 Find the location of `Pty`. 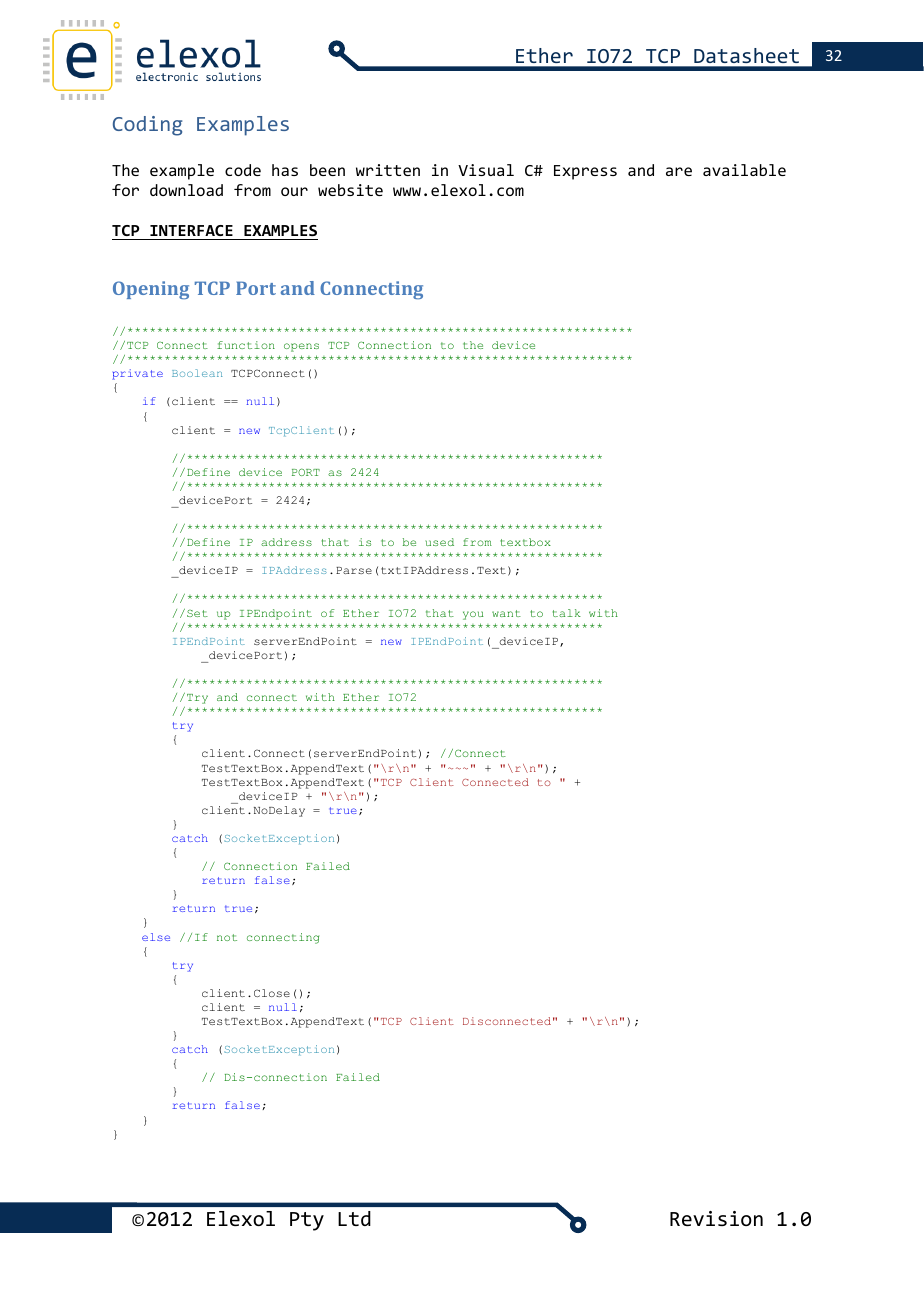

Pty is located at coordinates (307, 1221).
